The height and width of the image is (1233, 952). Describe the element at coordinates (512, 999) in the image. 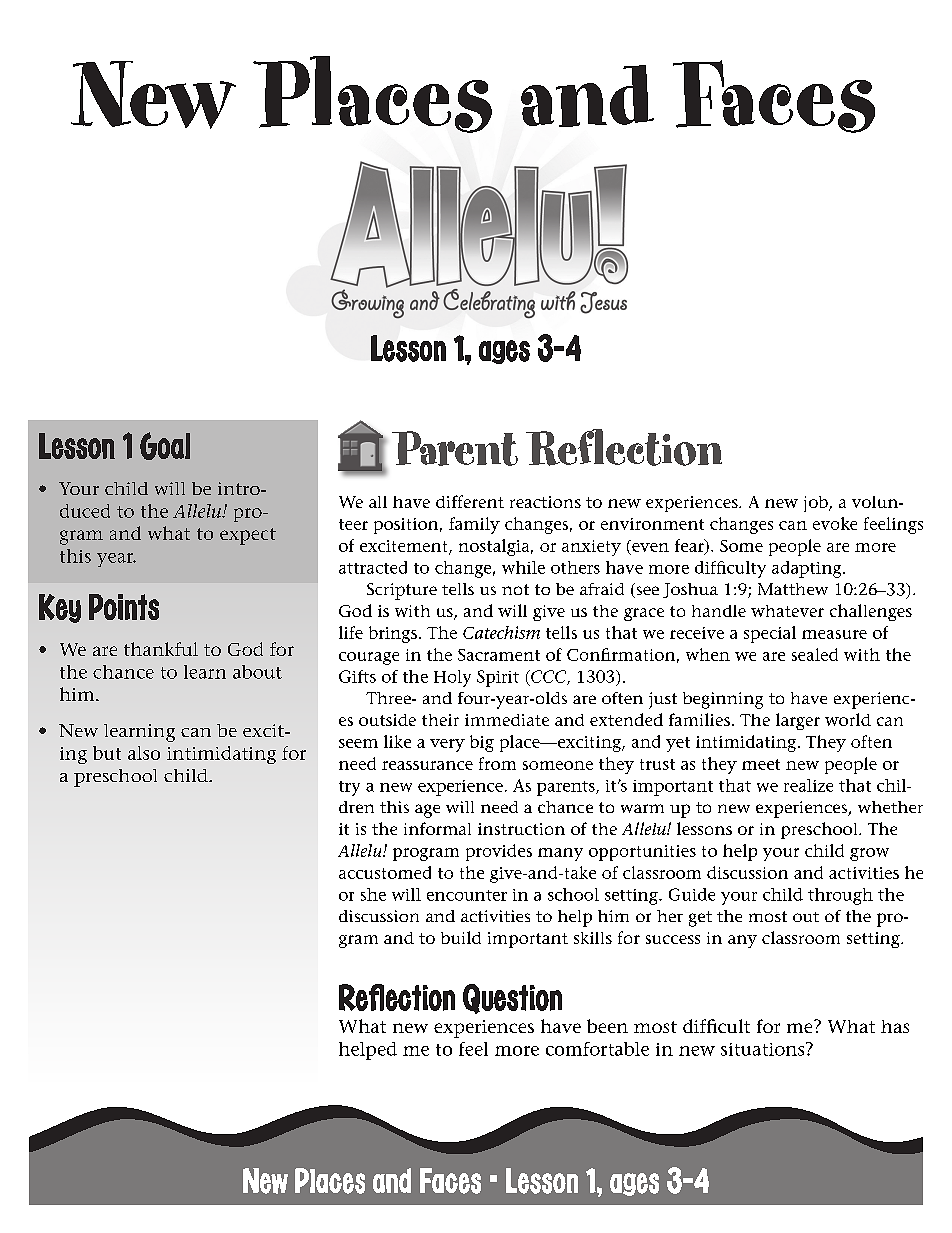

I see `Question` at that location.
